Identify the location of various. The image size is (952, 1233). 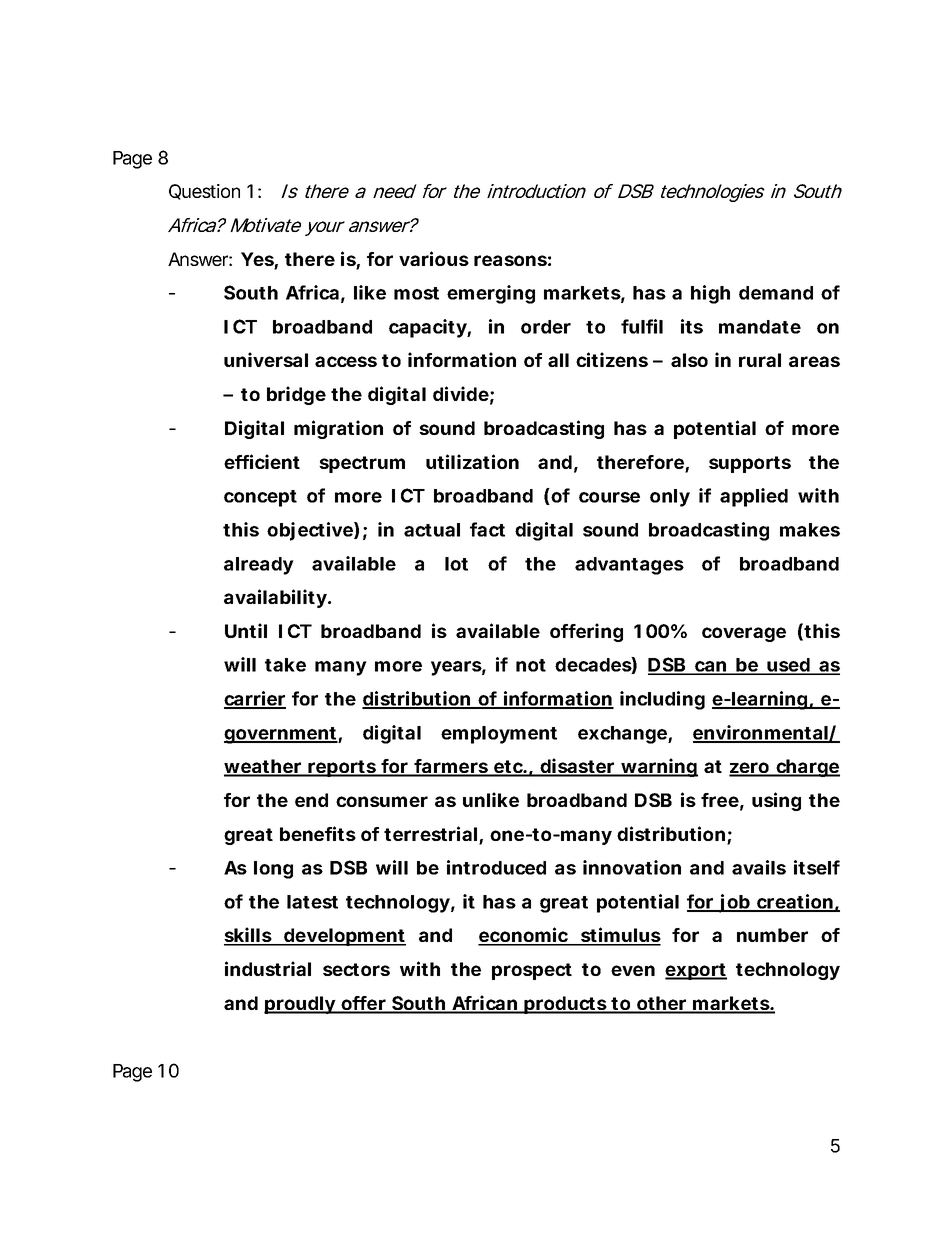
(434, 258).
